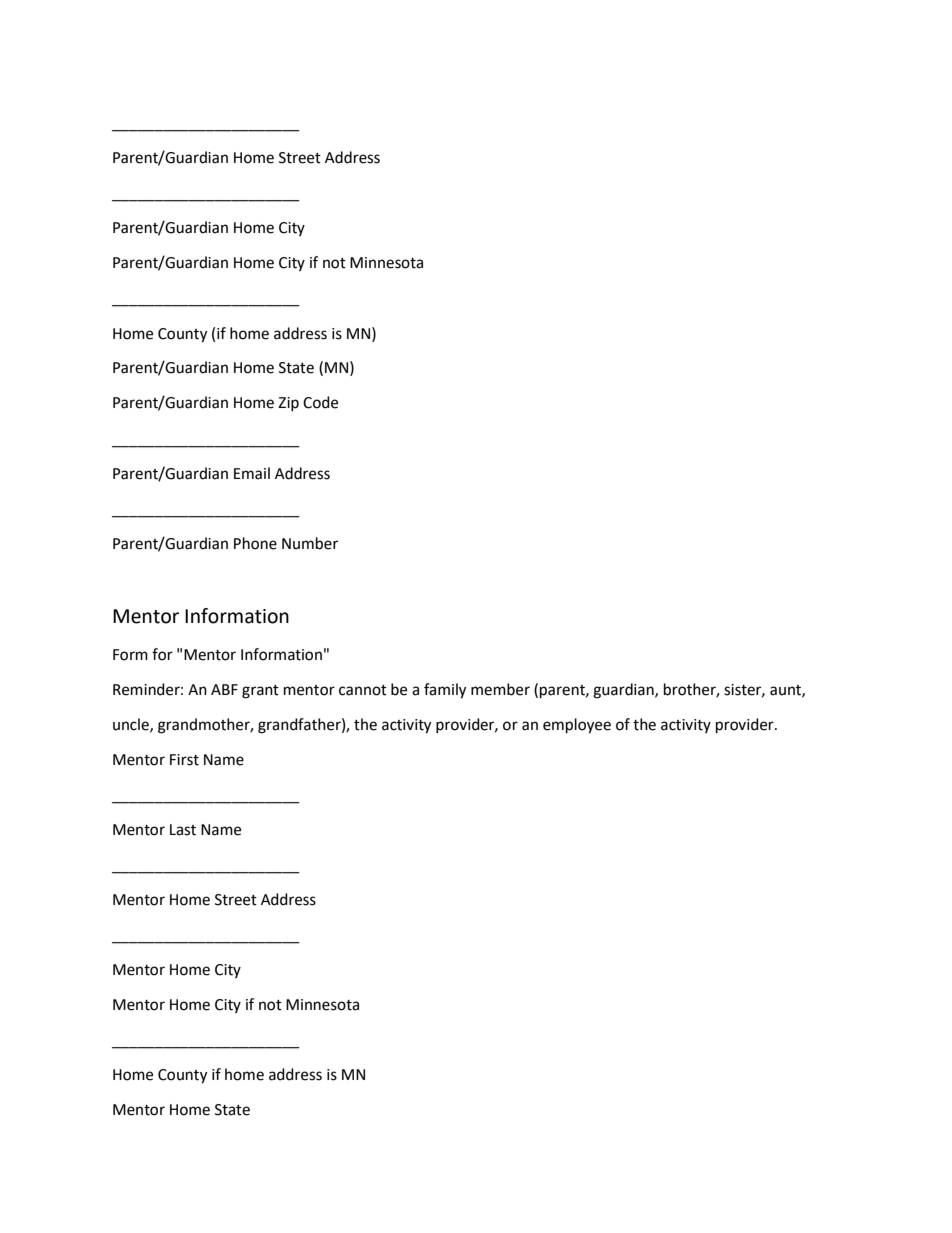 The image size is (952, 1233). What do you see at coordinates (184, 760) in the document?
I see `First` at bounding box center [184, 760].
